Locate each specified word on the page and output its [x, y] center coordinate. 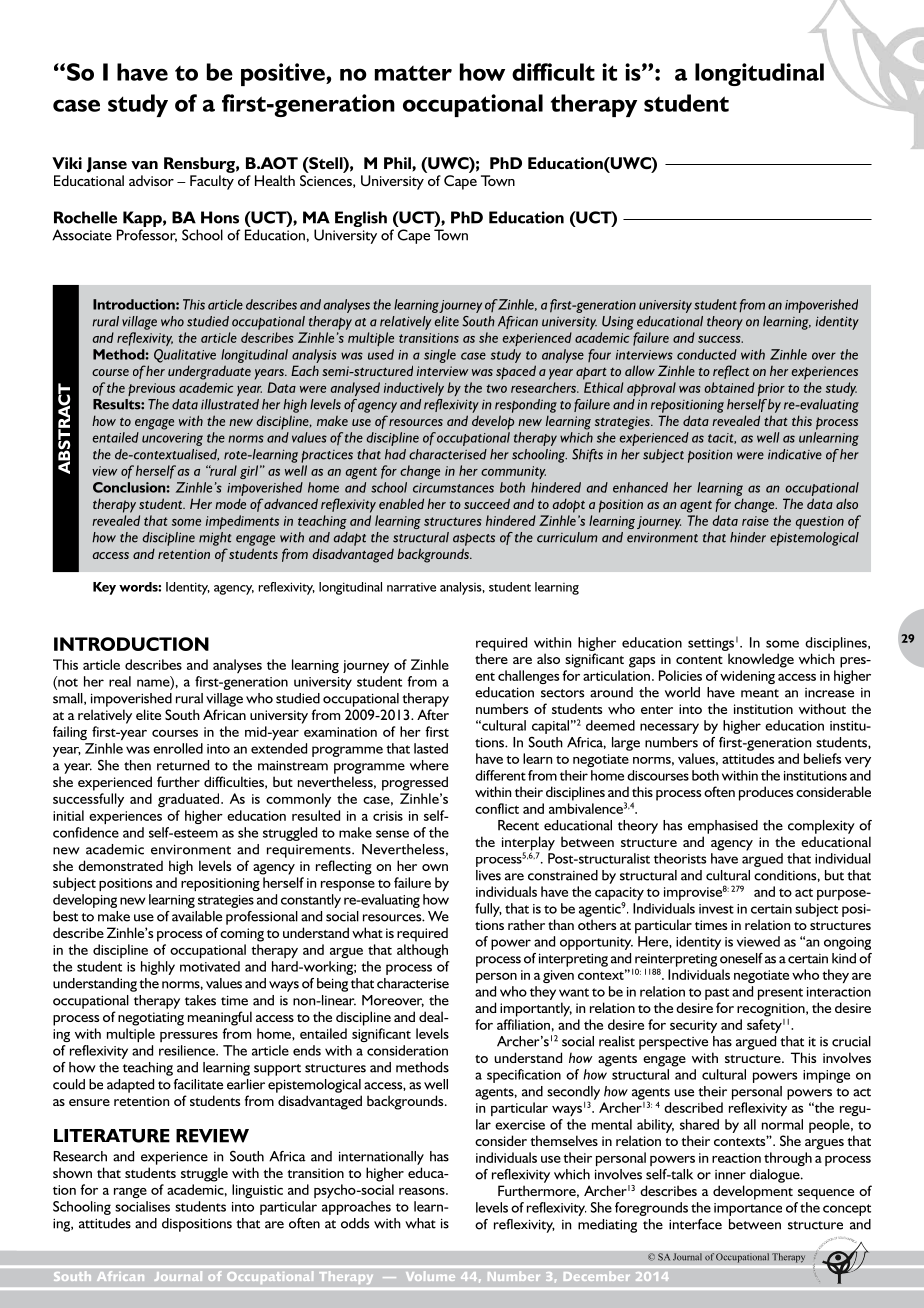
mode [230, 503]
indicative [795, 454]
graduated [190, 800]
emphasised [723, 827]
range [130, 1193]
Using [618, 323]
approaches [356, 1208]
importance [748, 1209]
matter [413, 73]
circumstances [453, 488]
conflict [497, 808]
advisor [151, 180]
